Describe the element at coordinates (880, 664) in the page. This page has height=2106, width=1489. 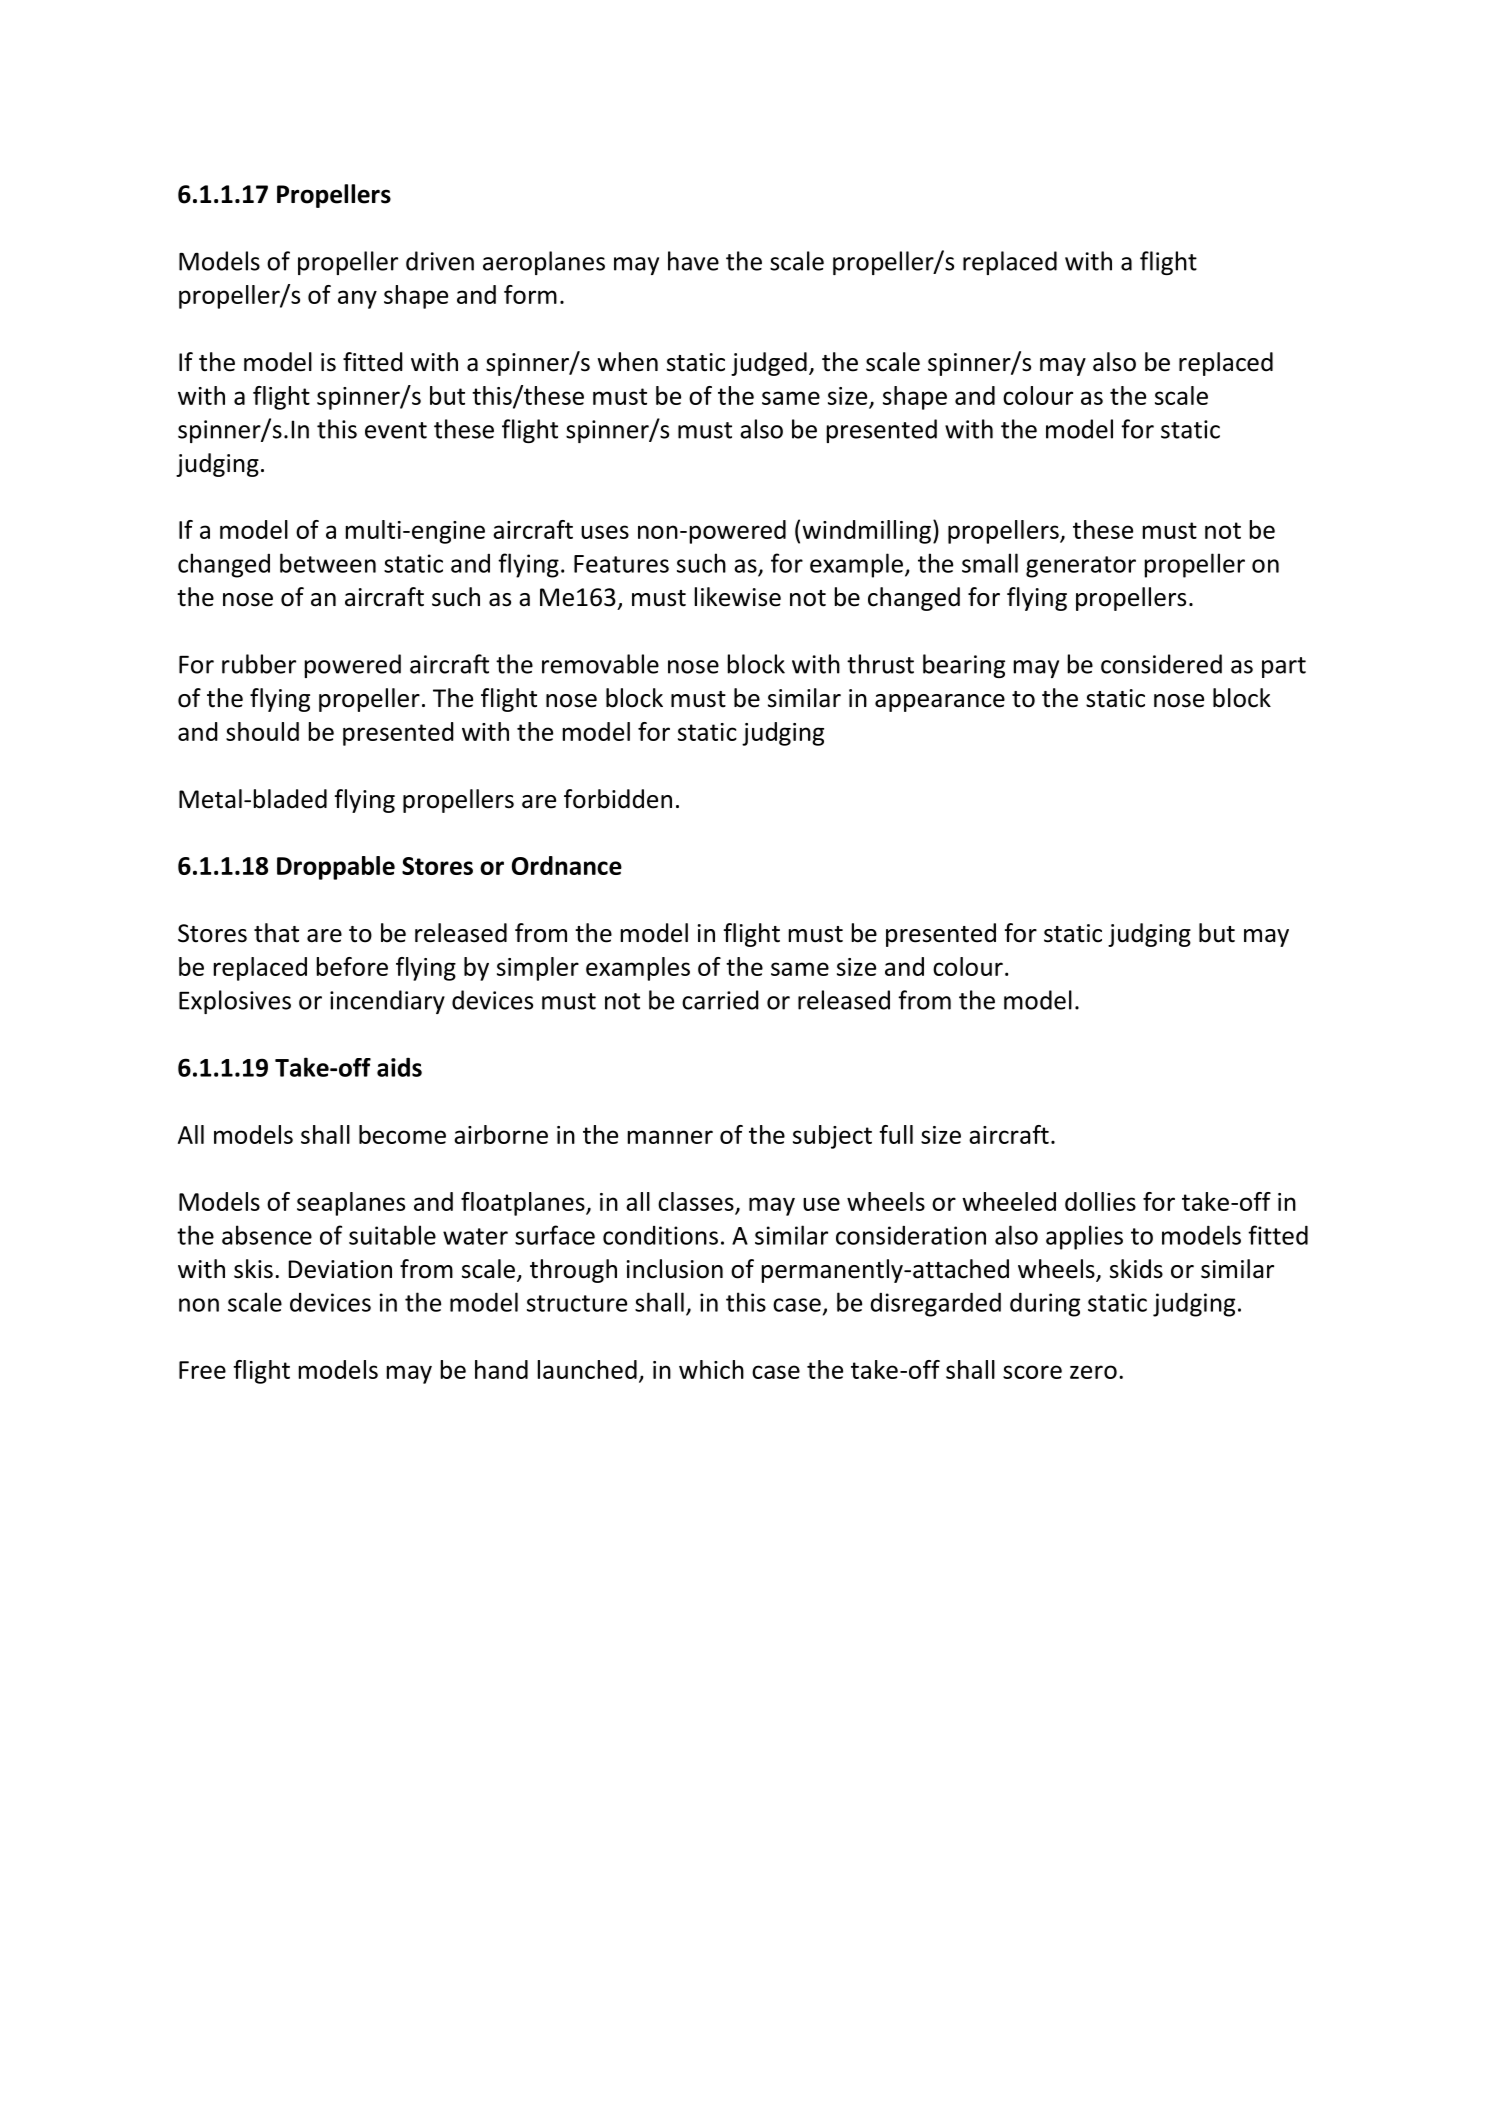
I see `thrust` at that location.
